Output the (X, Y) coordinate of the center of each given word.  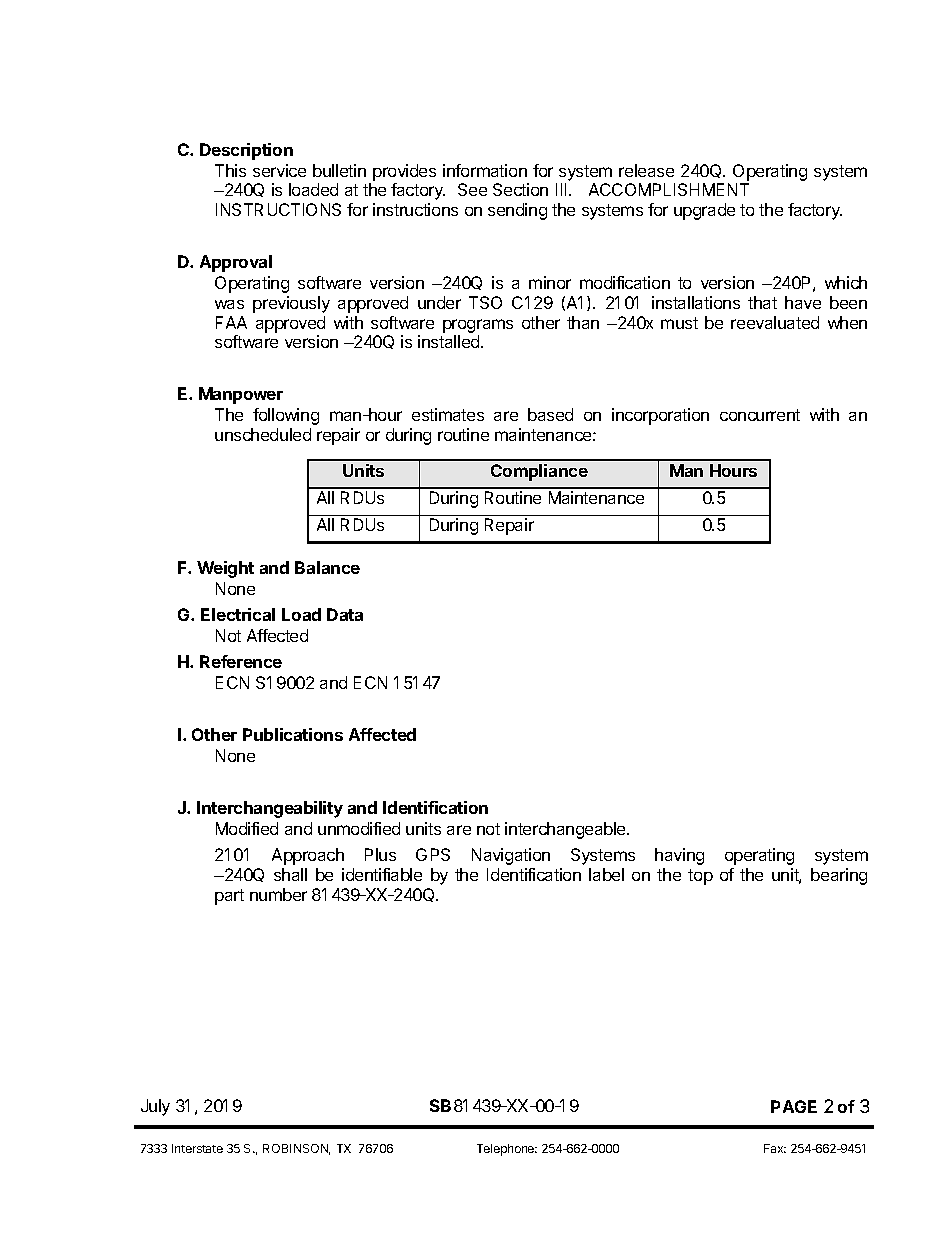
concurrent (760, 415)
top (700, 877)
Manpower (241, 395)
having (679, 856)
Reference (241, 661)
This (230, 170)
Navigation (511, 856)
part (229, 897)
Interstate (197, 1148)
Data (345, 614)
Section (520, 189)
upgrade (704, 211)
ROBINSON (296, 1149)
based (550, 414)
